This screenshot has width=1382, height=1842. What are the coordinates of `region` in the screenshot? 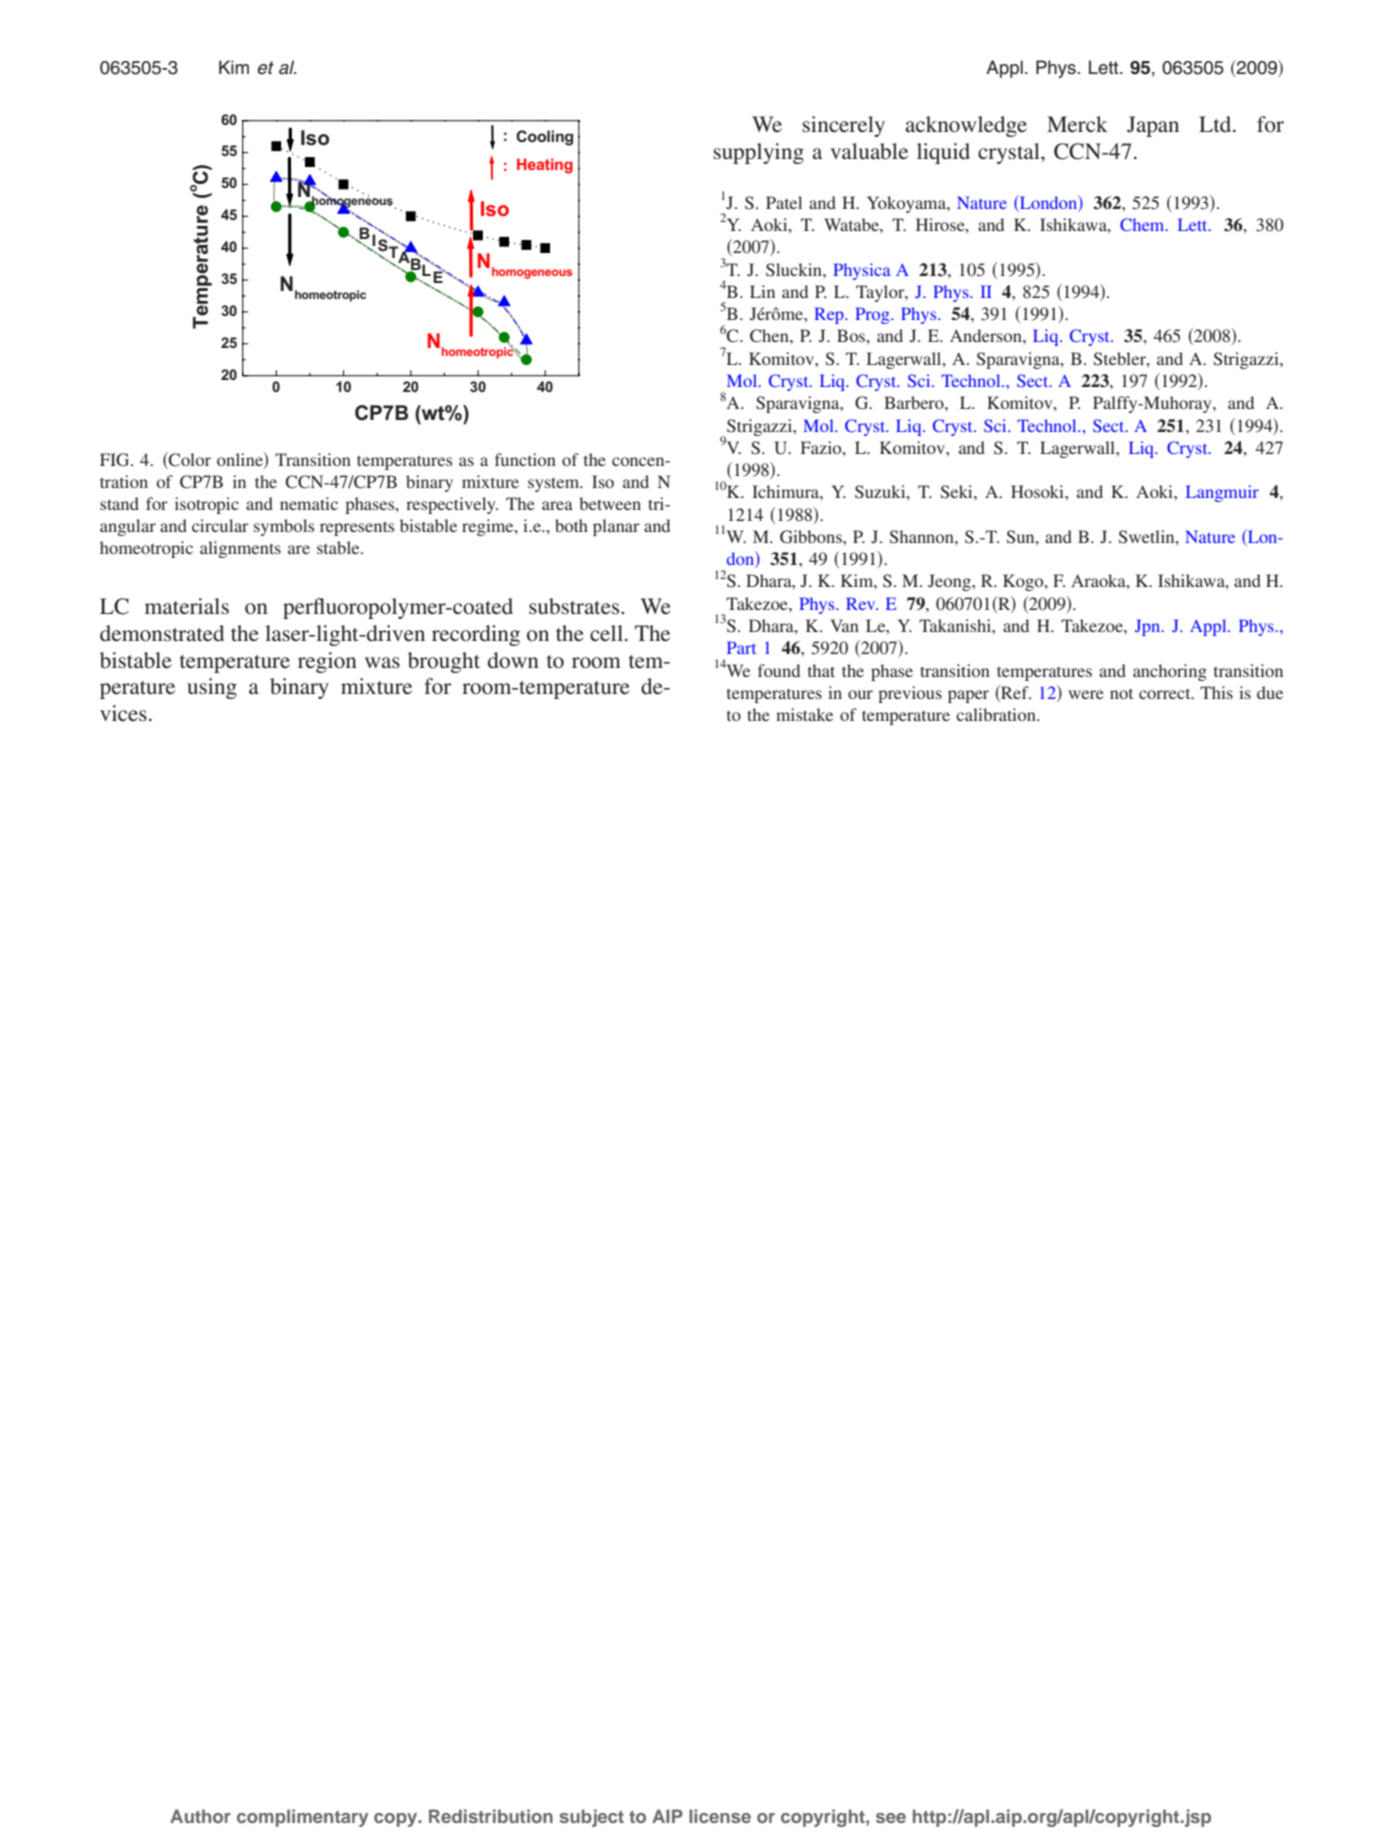 It's located at (327, 662).
